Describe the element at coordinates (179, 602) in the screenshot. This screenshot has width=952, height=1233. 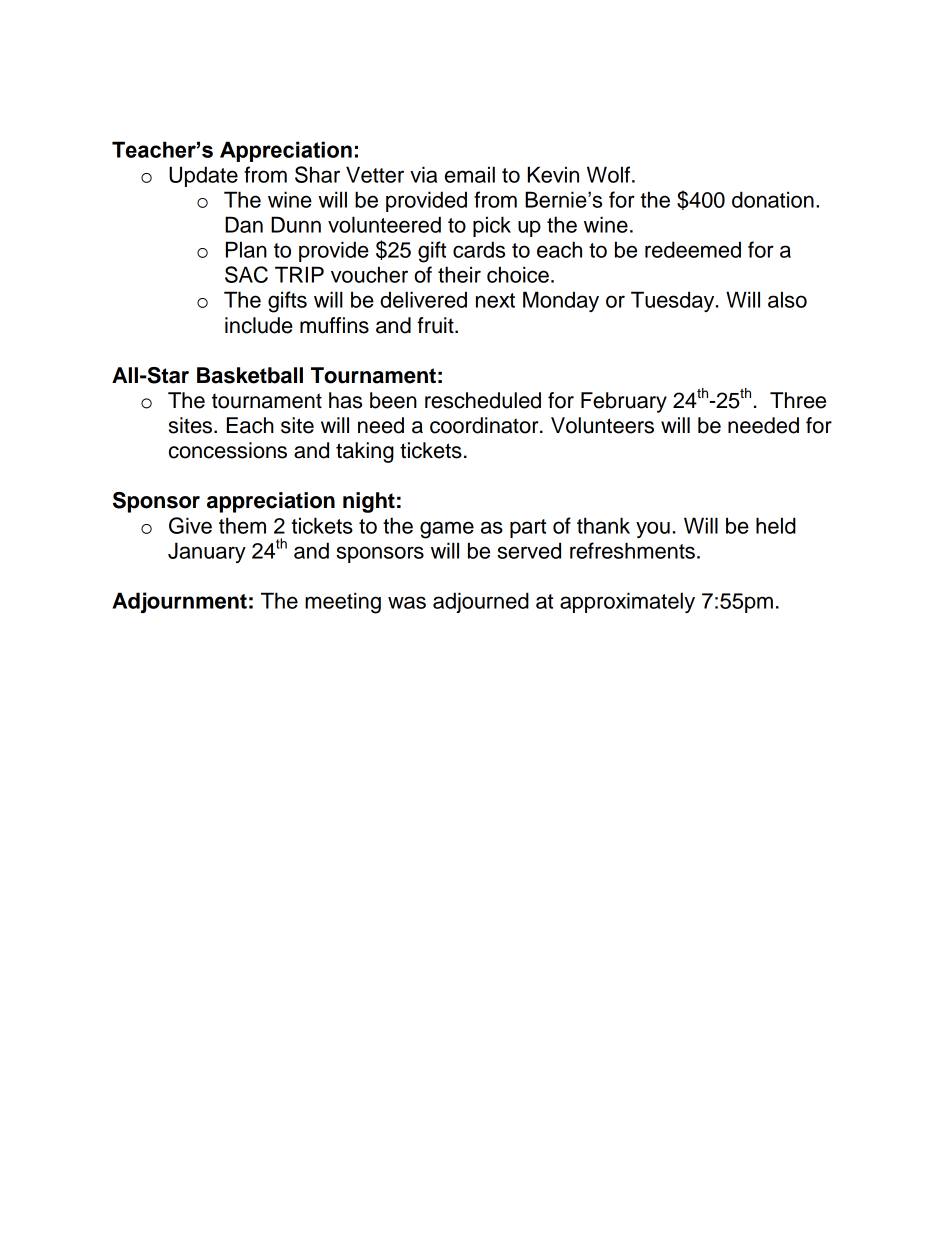
I see `Adjournment` at that location.
